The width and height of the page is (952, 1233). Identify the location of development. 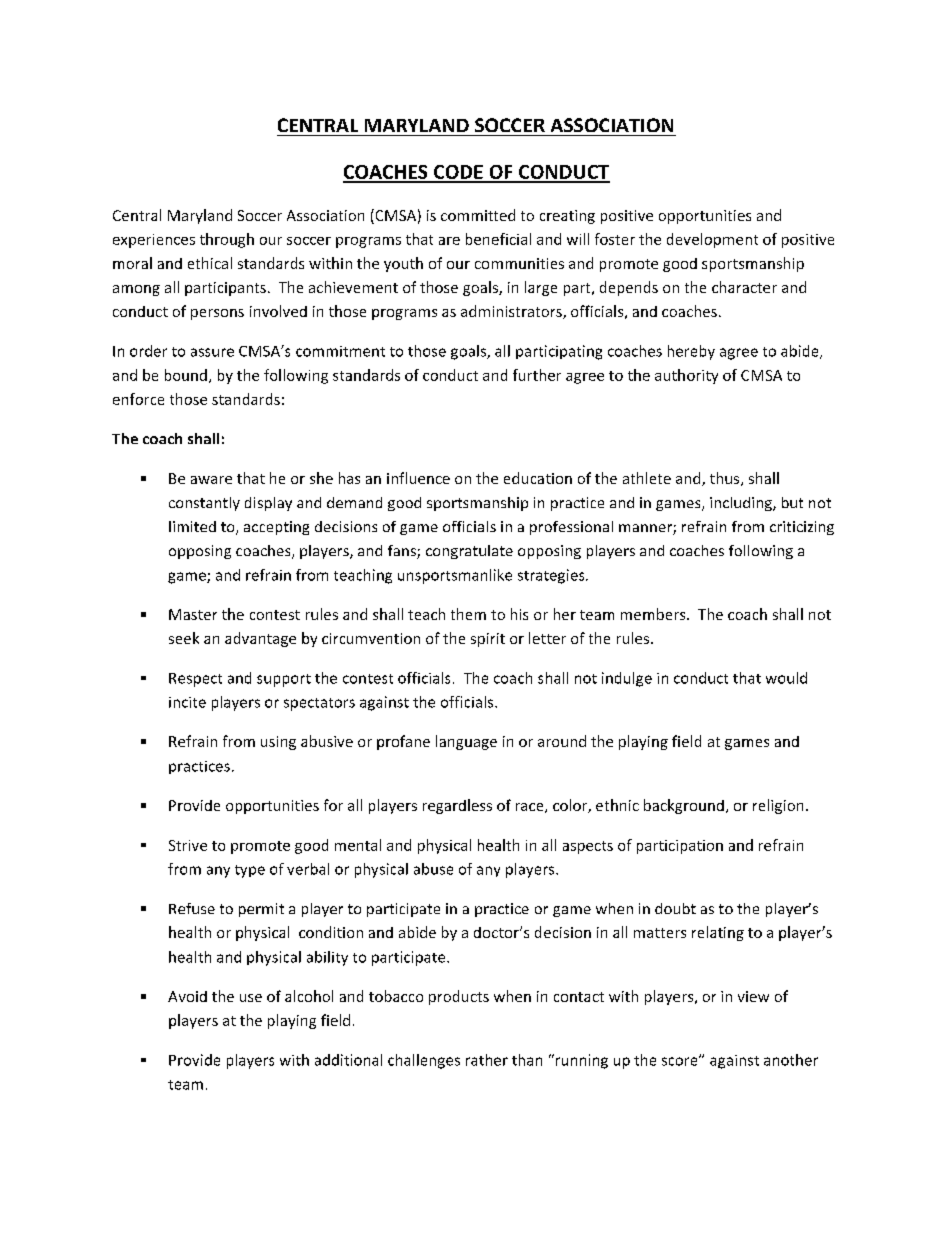
(712, 240).
